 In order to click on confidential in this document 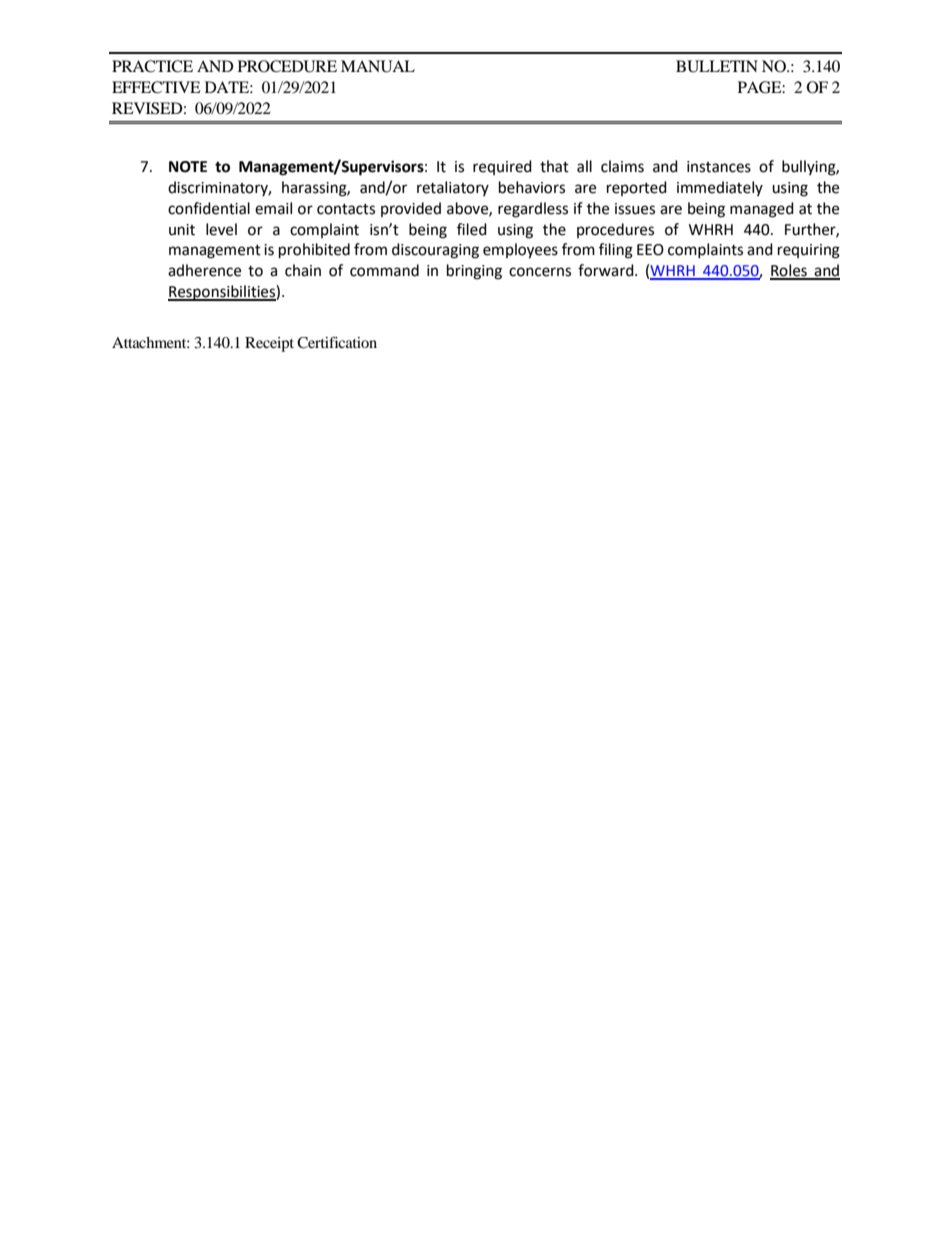, I will do `click(209, 208)`.
